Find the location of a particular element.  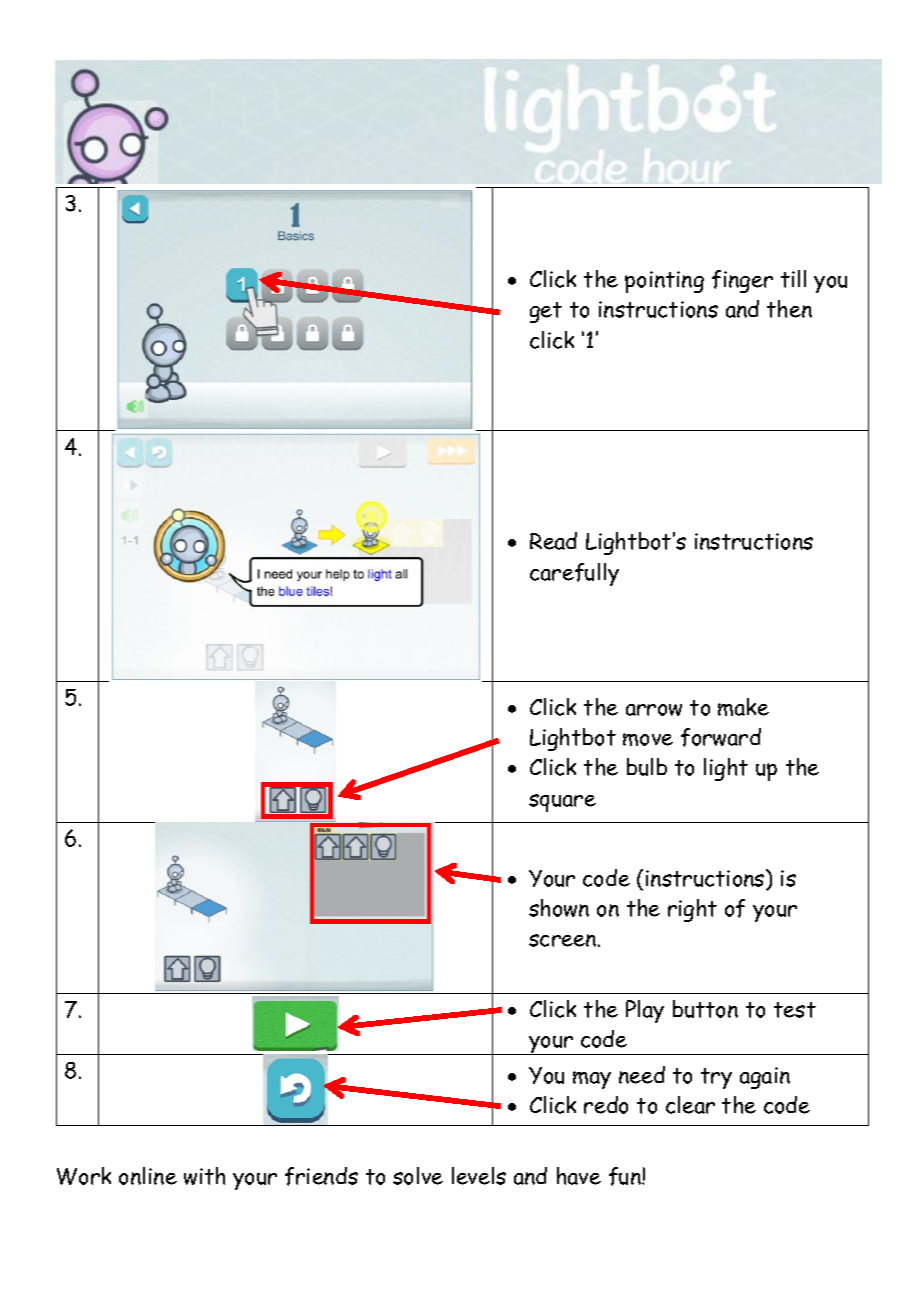

solve is located at coordinates (418, 1176).
